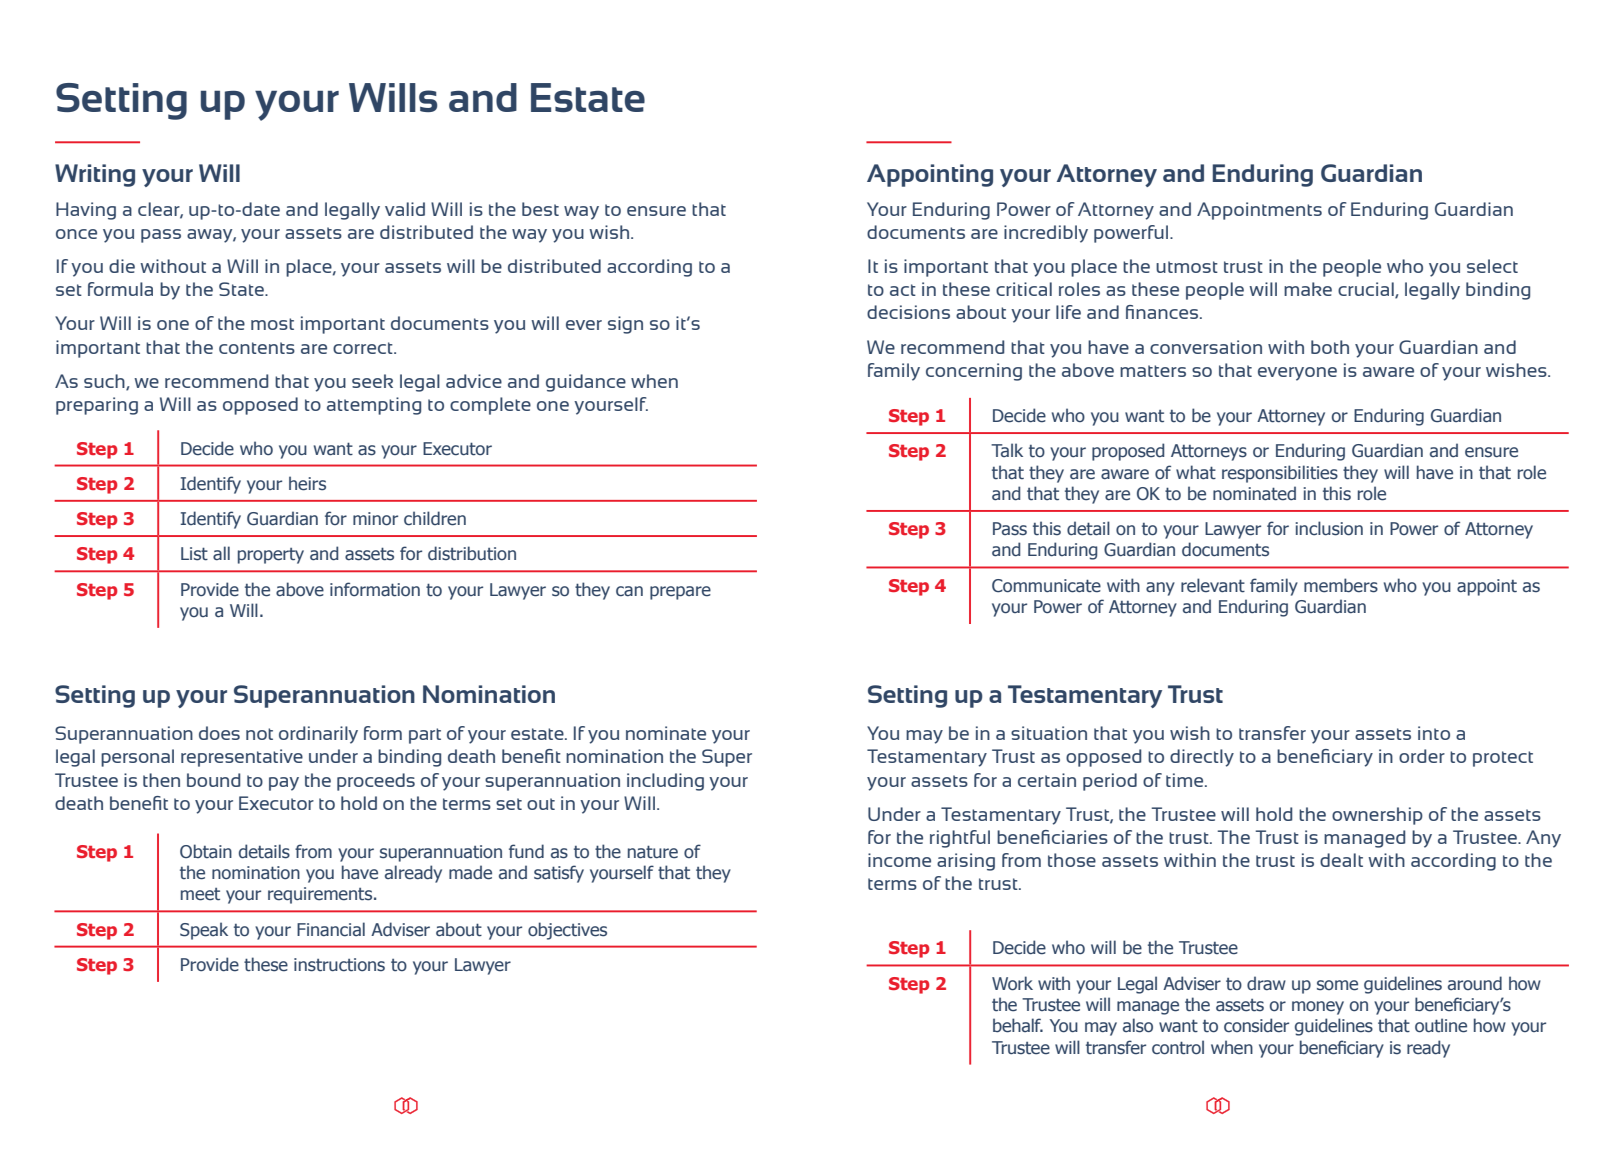 The height and width of the screenshot is (1152, 1624). What do you see at coordinates (680, 593) in the screenshot?
I see `prepare` at bounding box center [680, 593].
